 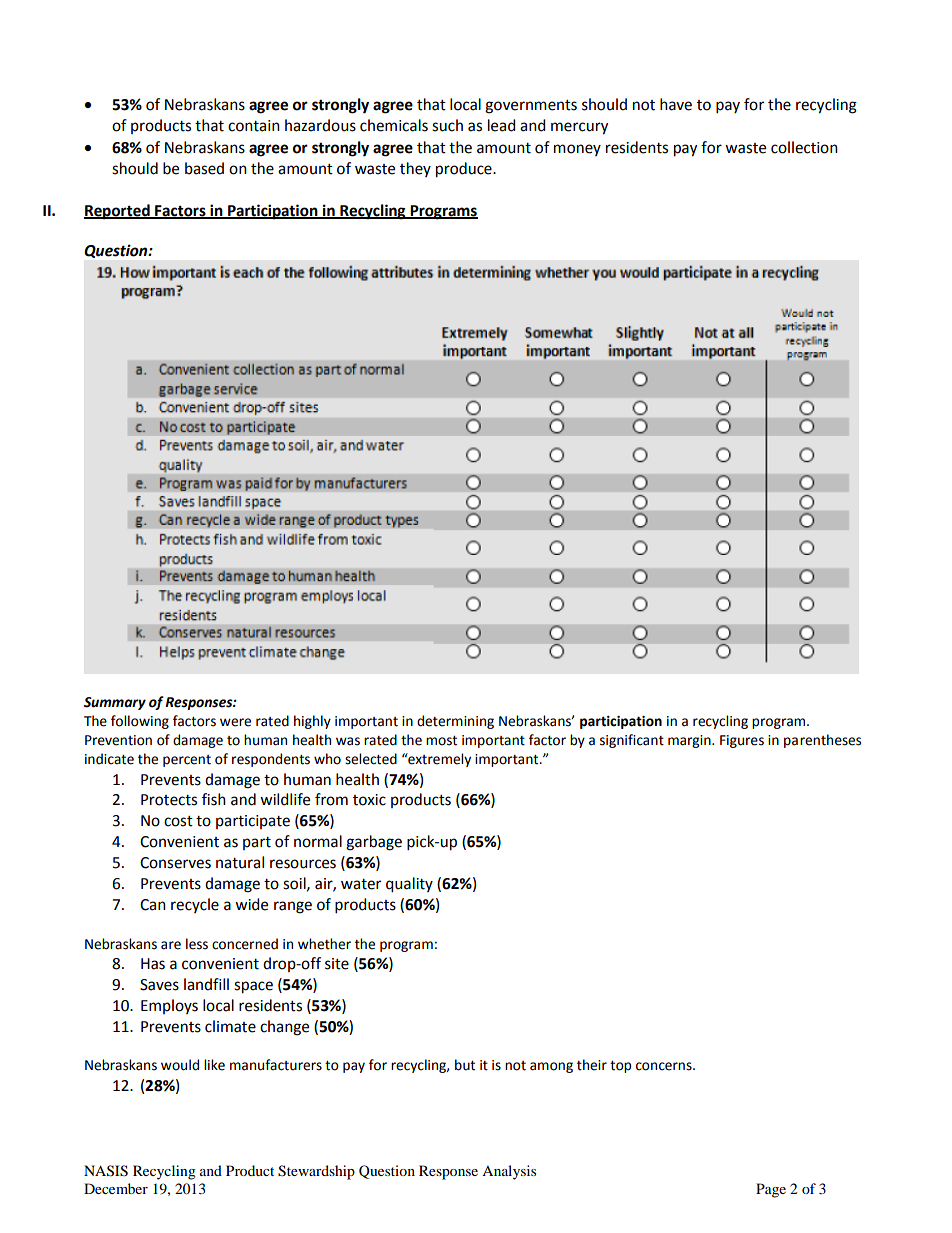 What do you see at coordinates (197, 944) in the screenshot?
I see `less` at bounding box center [197, 944].
